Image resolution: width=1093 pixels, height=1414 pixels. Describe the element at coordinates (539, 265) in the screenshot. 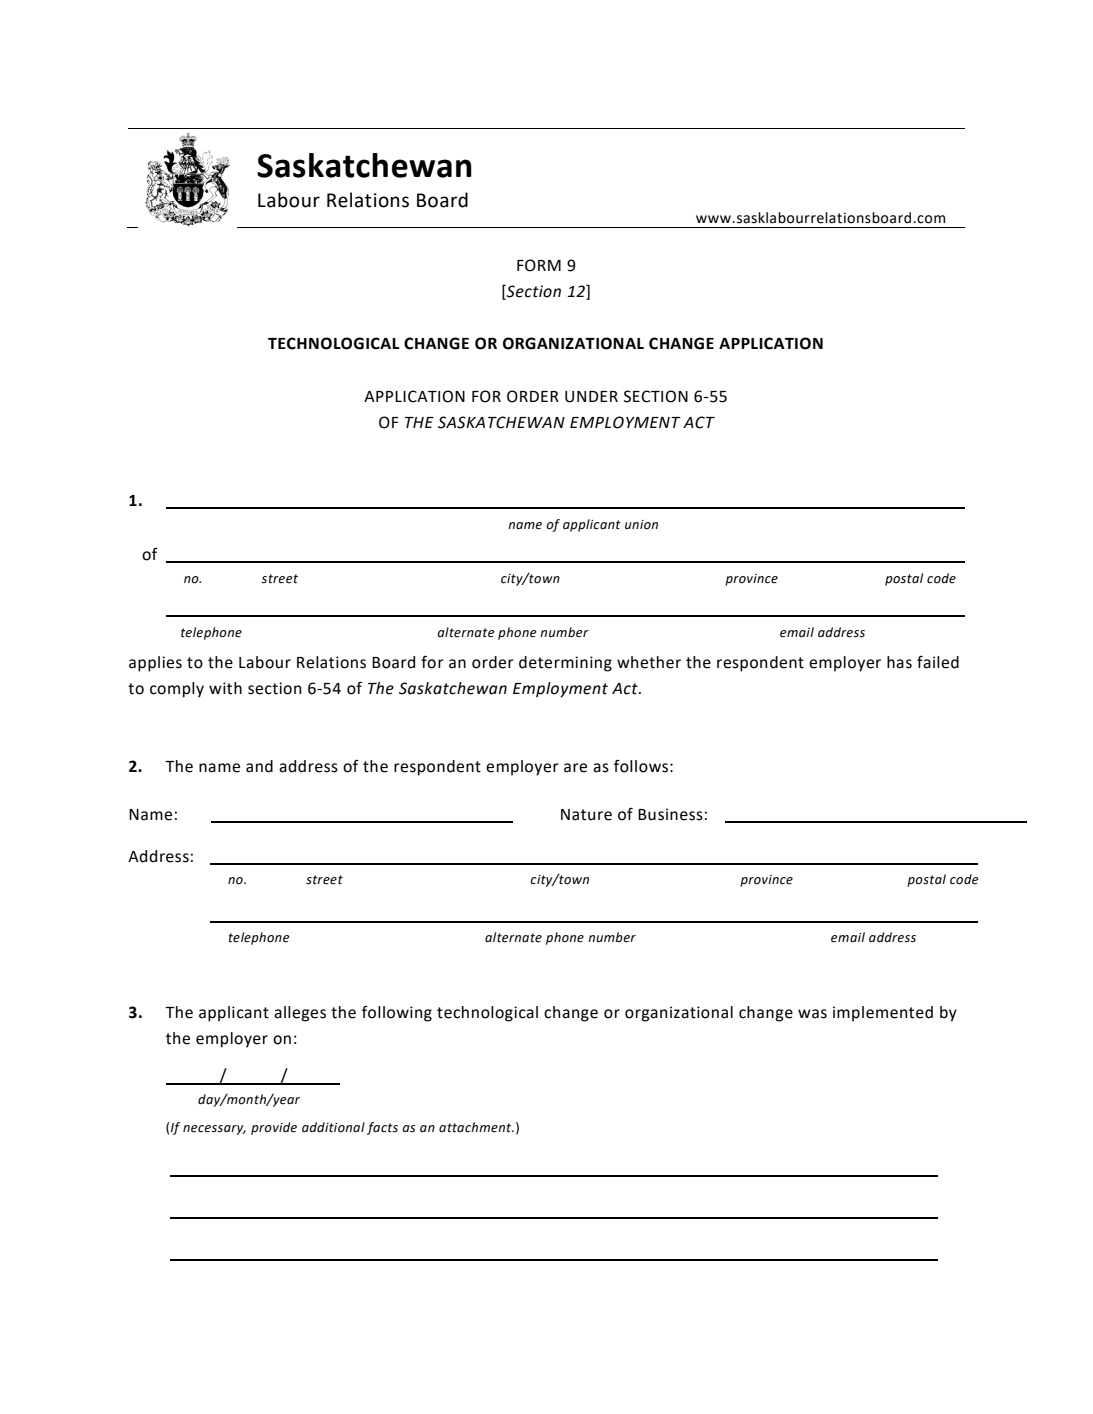

I see `FORM` at that location.
